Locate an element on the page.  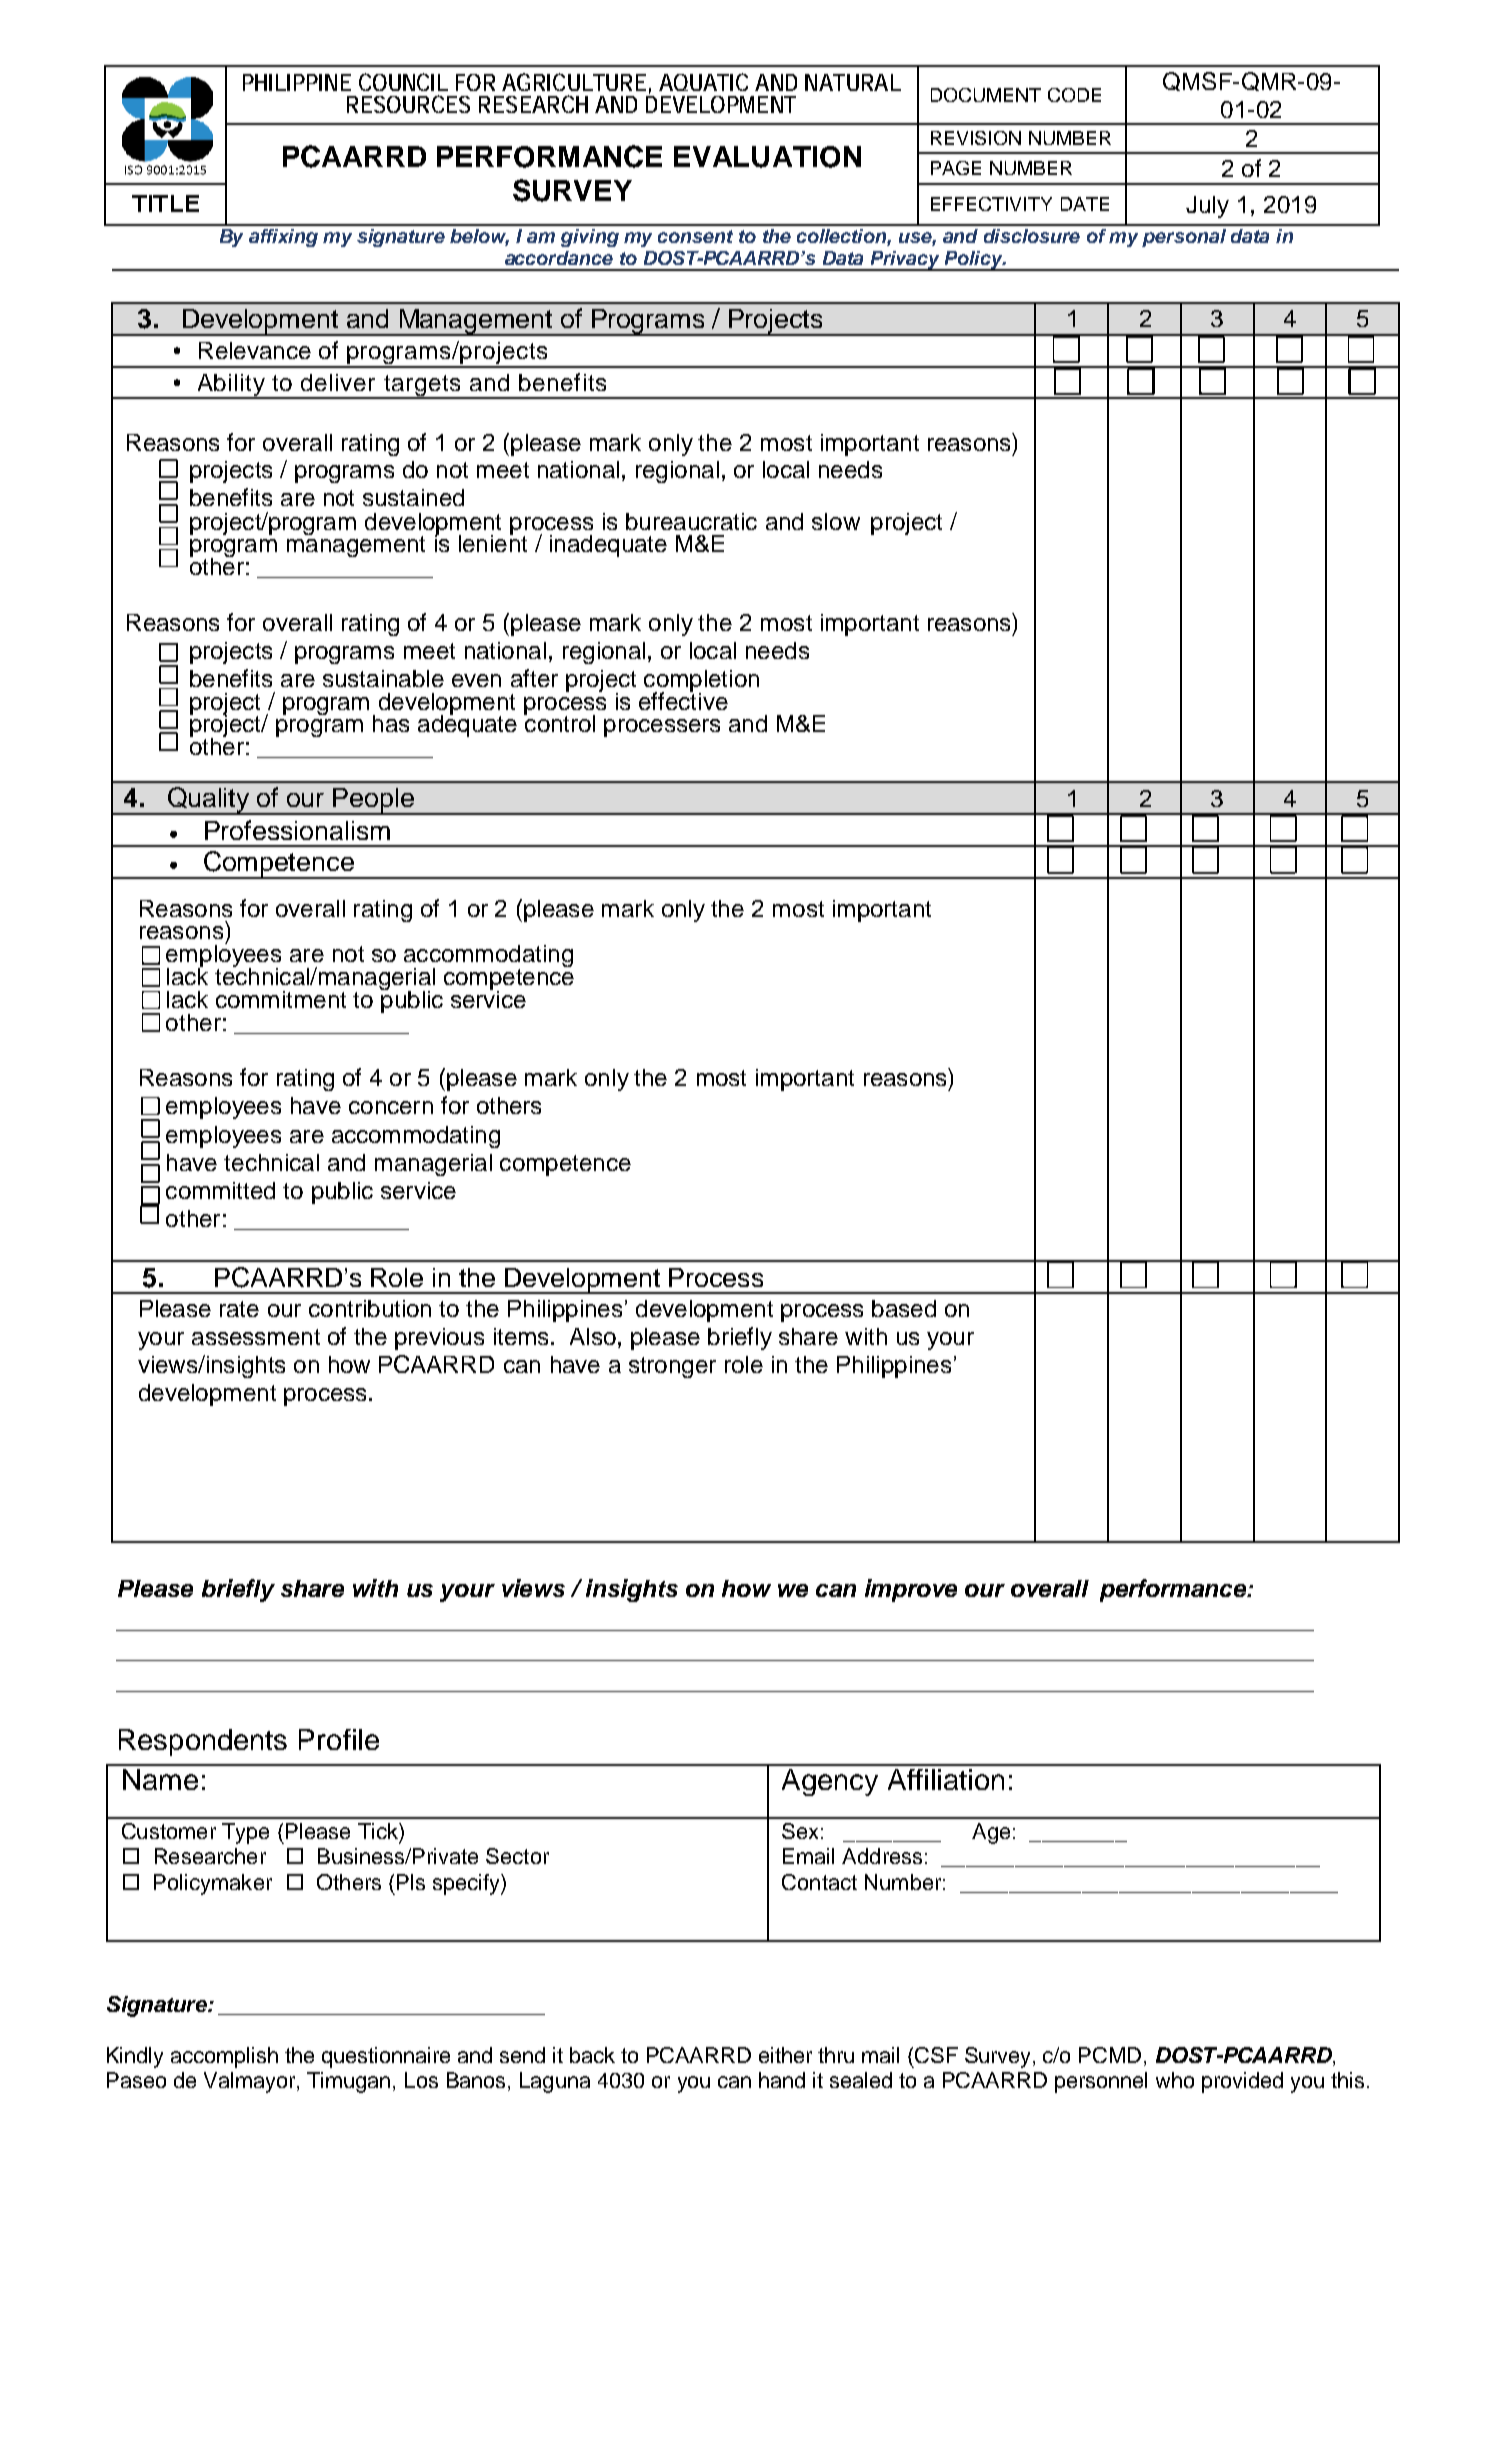
Profile is located at coordinates (339, 1739).
